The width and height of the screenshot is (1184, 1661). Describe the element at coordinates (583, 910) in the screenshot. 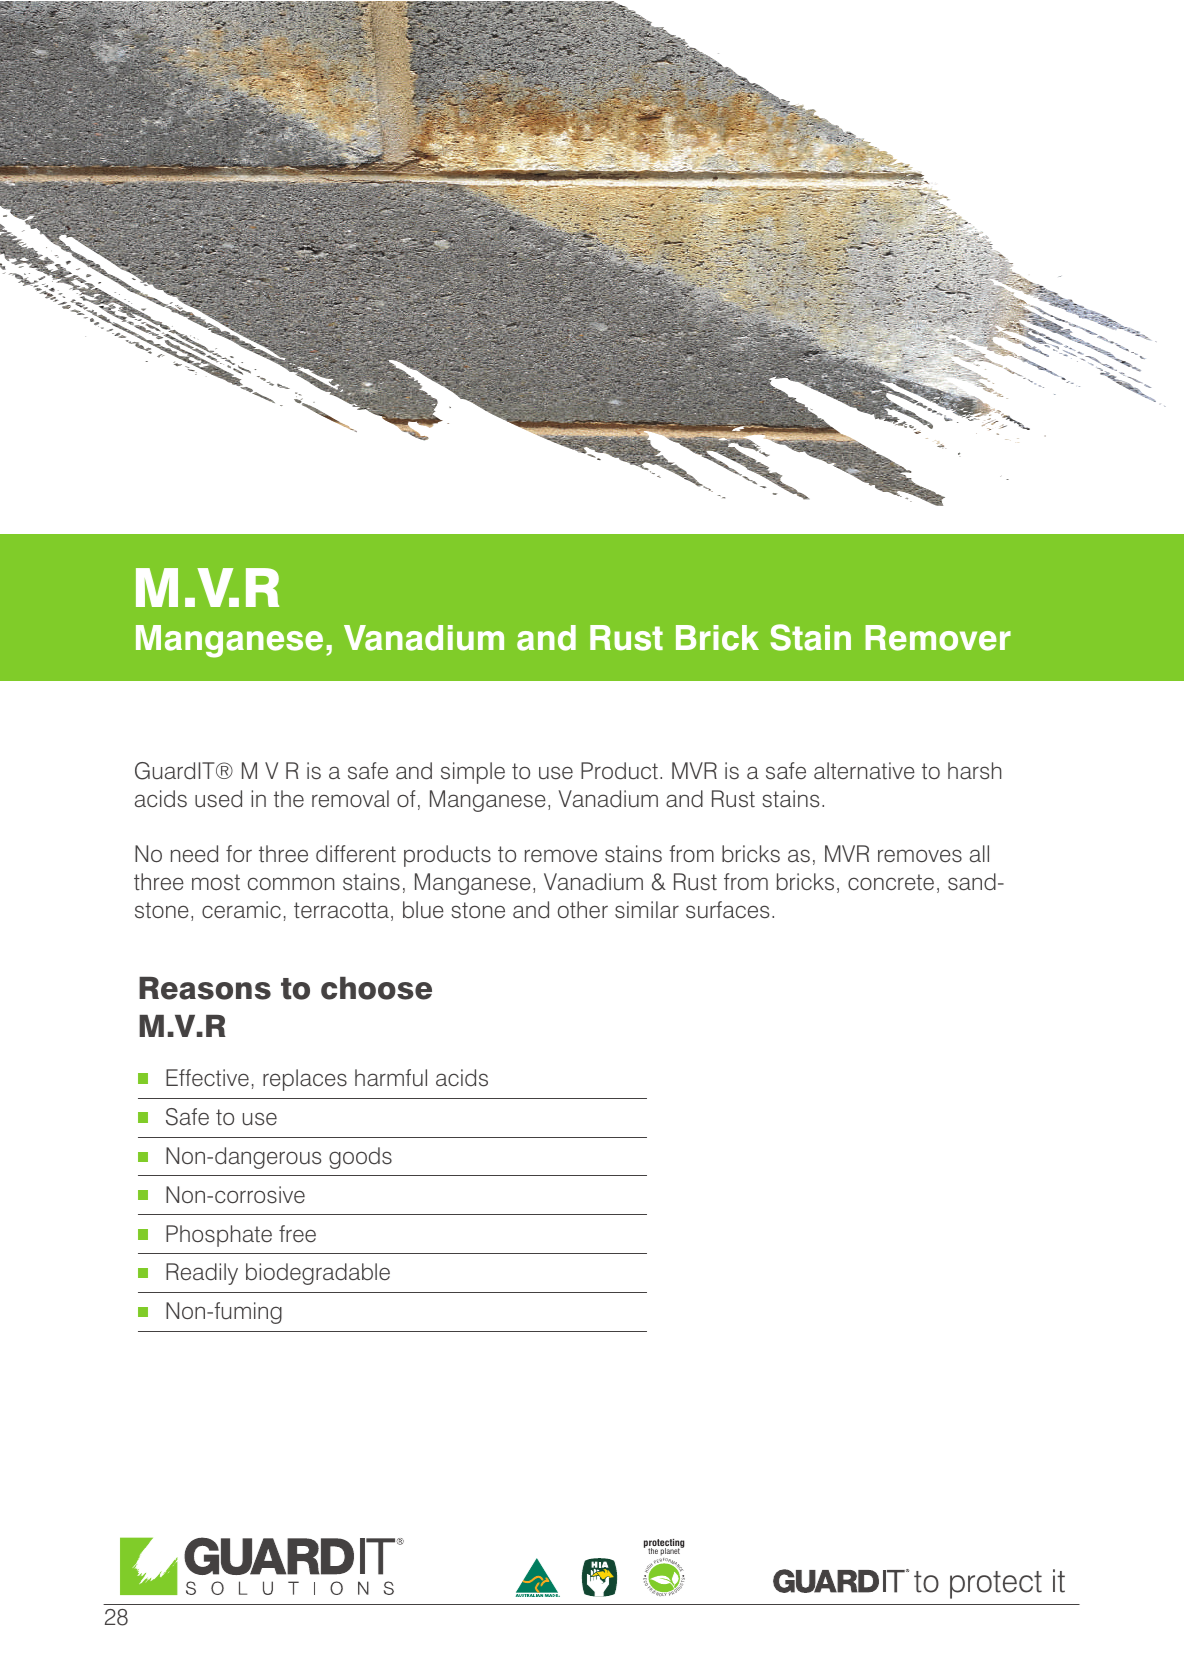

I see `other` at that location.
